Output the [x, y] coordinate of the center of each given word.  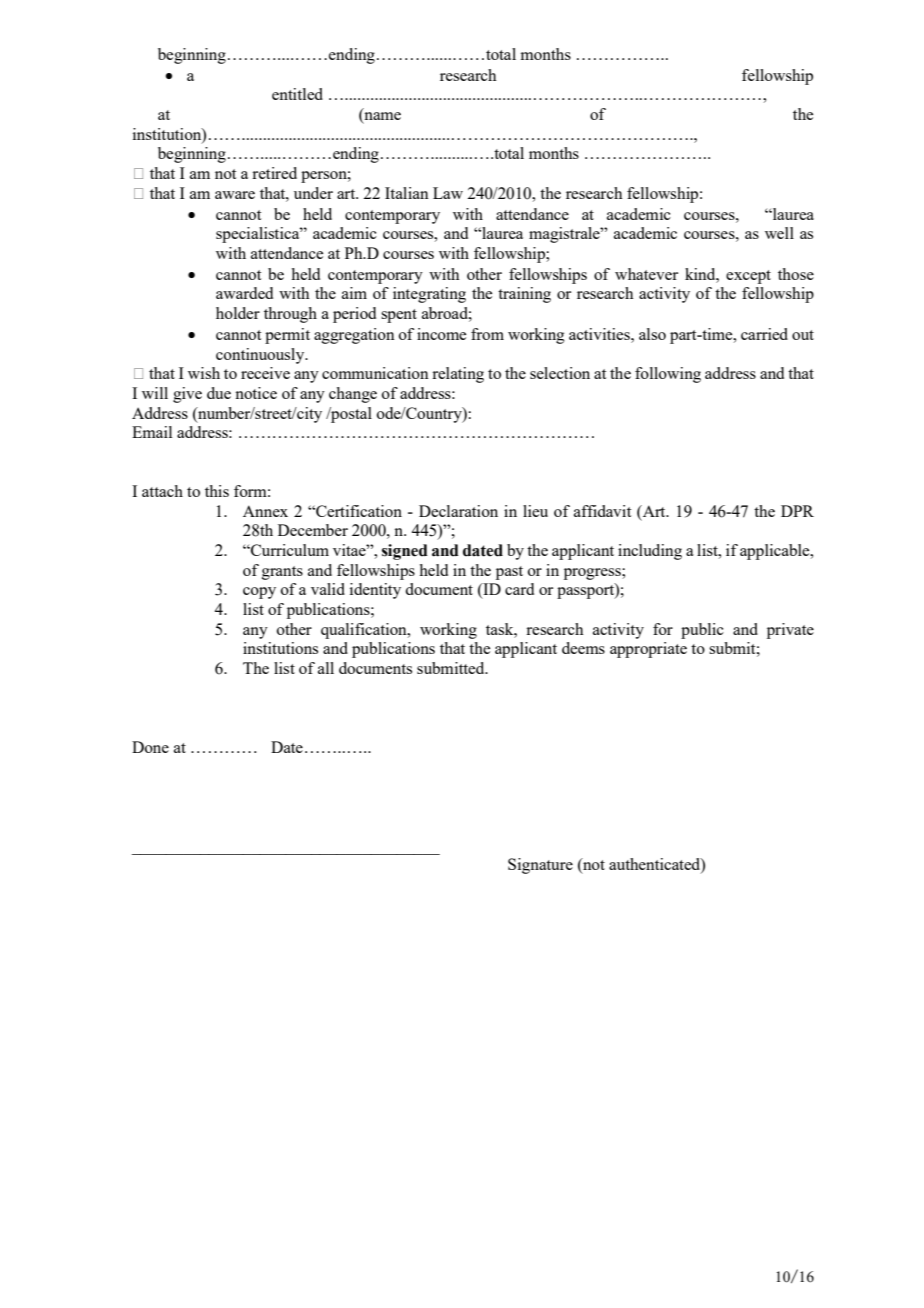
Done [150, 747]
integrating [429, 295]
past [509, 573]
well [779, 233]
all [326, 668]
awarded [244, 293]
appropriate [648, 650]
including [650, 552]
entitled [297, 94]
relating [458, 375]
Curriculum [289, 550]
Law [448, 193]
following [668, 375]
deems [583, 648]
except [748, 277]
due [219, 393]
